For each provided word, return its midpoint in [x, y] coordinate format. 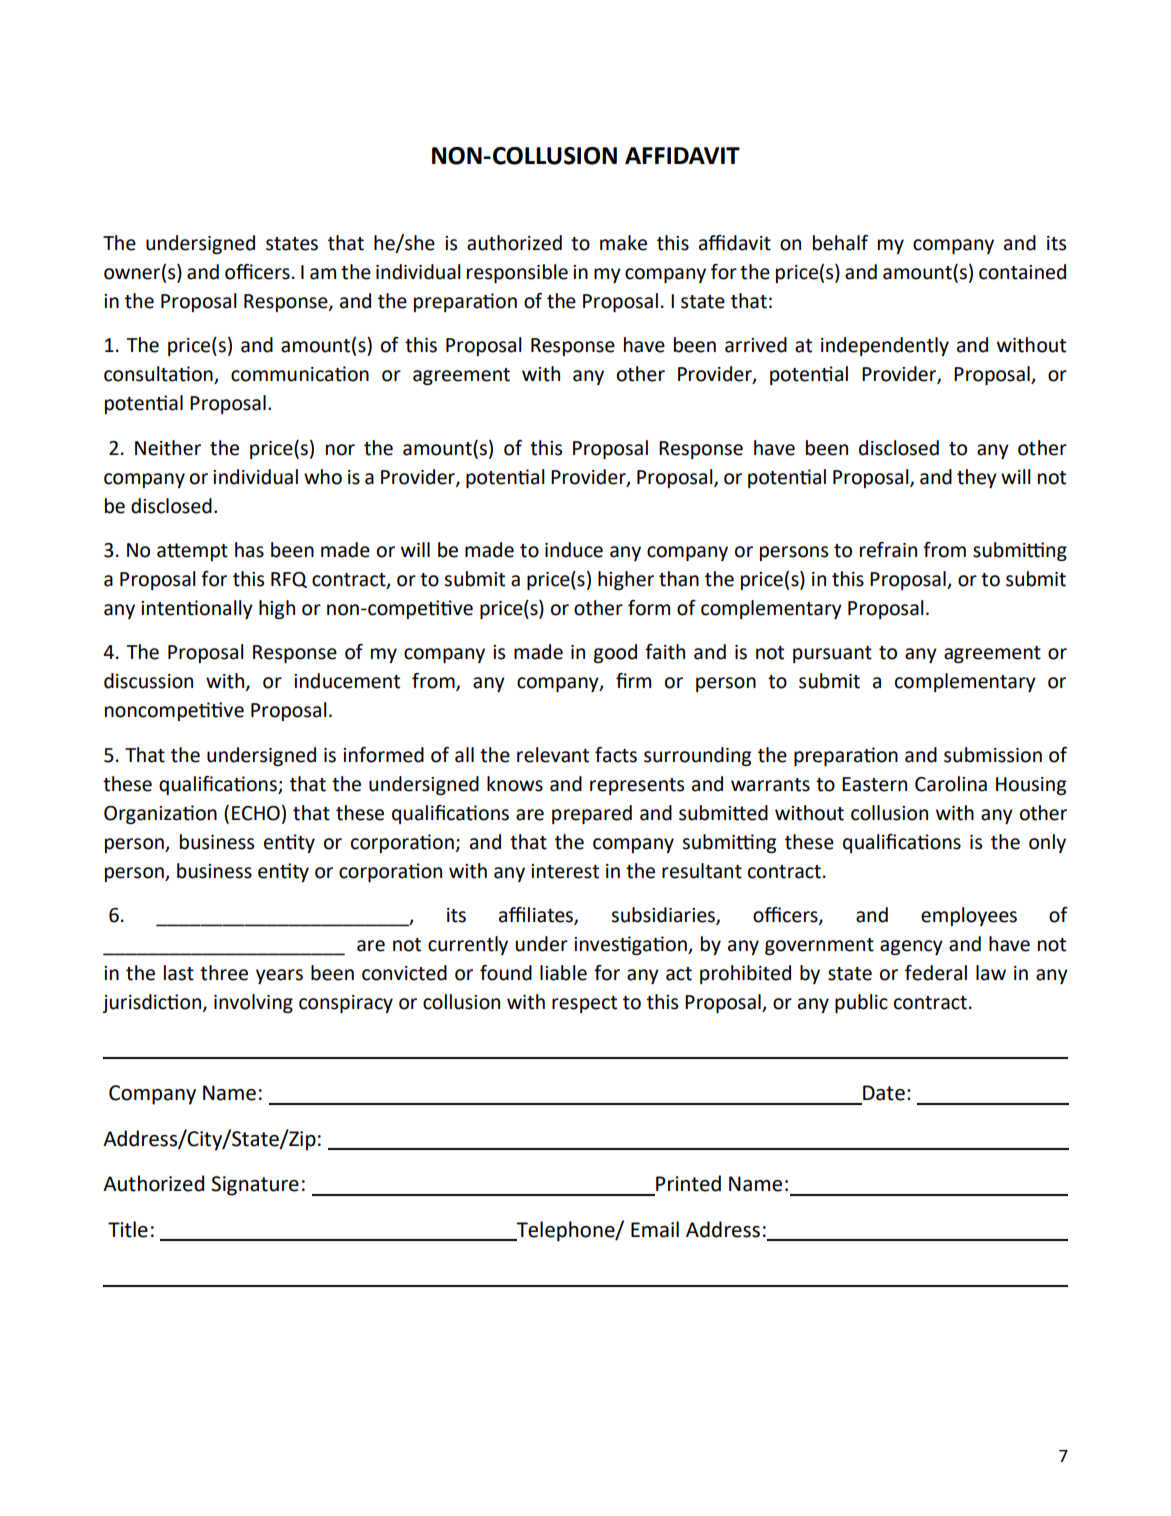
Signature [255, 1186]
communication [300, 374]
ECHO [256, 813]
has [249, 550]
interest [565, 871]
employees [969, 916]
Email [655, 1229]
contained [1022, 272]
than [679, 579]
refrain [888, 550]
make [623, 243]
